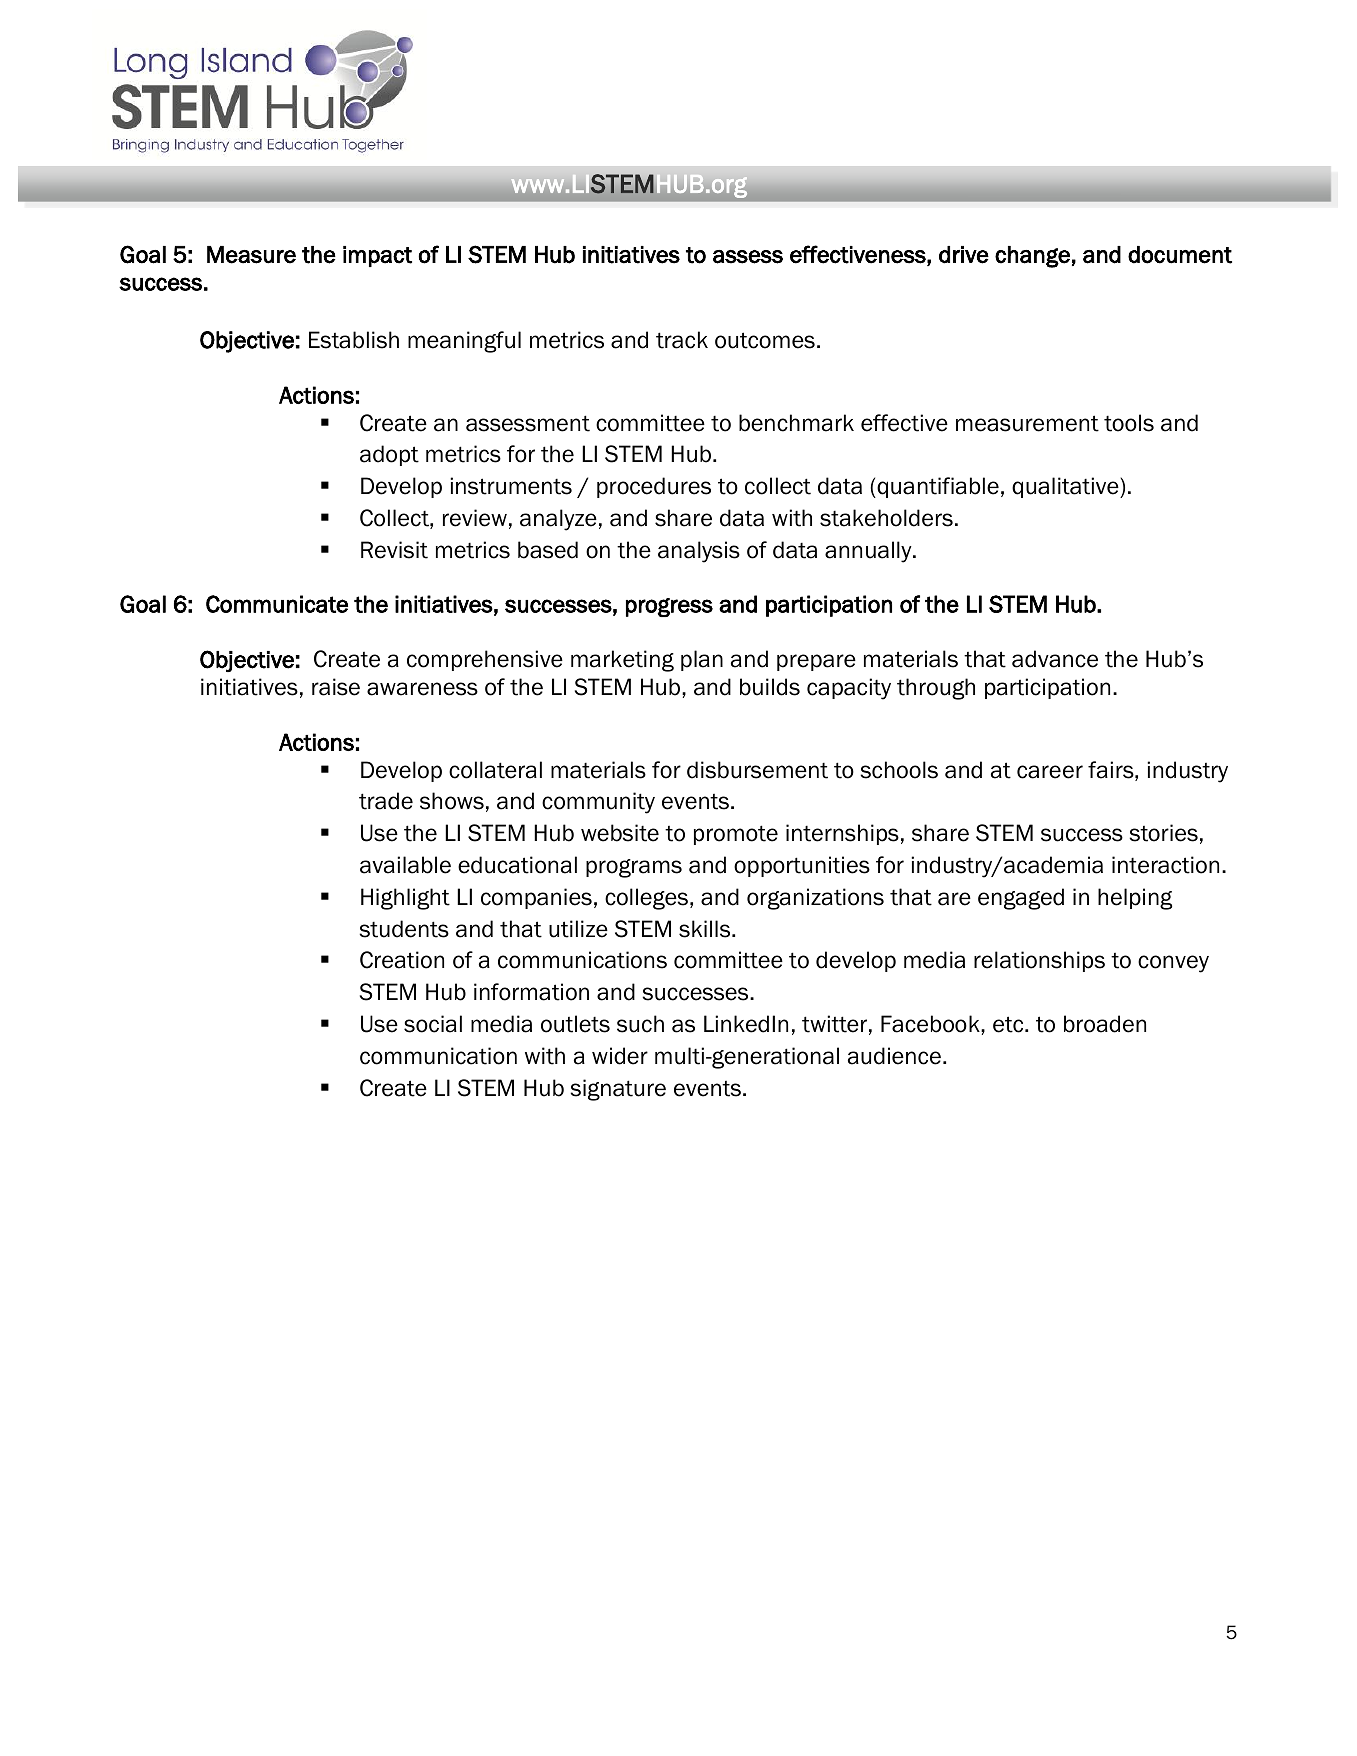 Image resolution: width=1357 pixels, height=1756 pixels. What do you see at coordinates (433, 1024) in the screenshot?
I see `social` at bounding box center [433, 1024].
